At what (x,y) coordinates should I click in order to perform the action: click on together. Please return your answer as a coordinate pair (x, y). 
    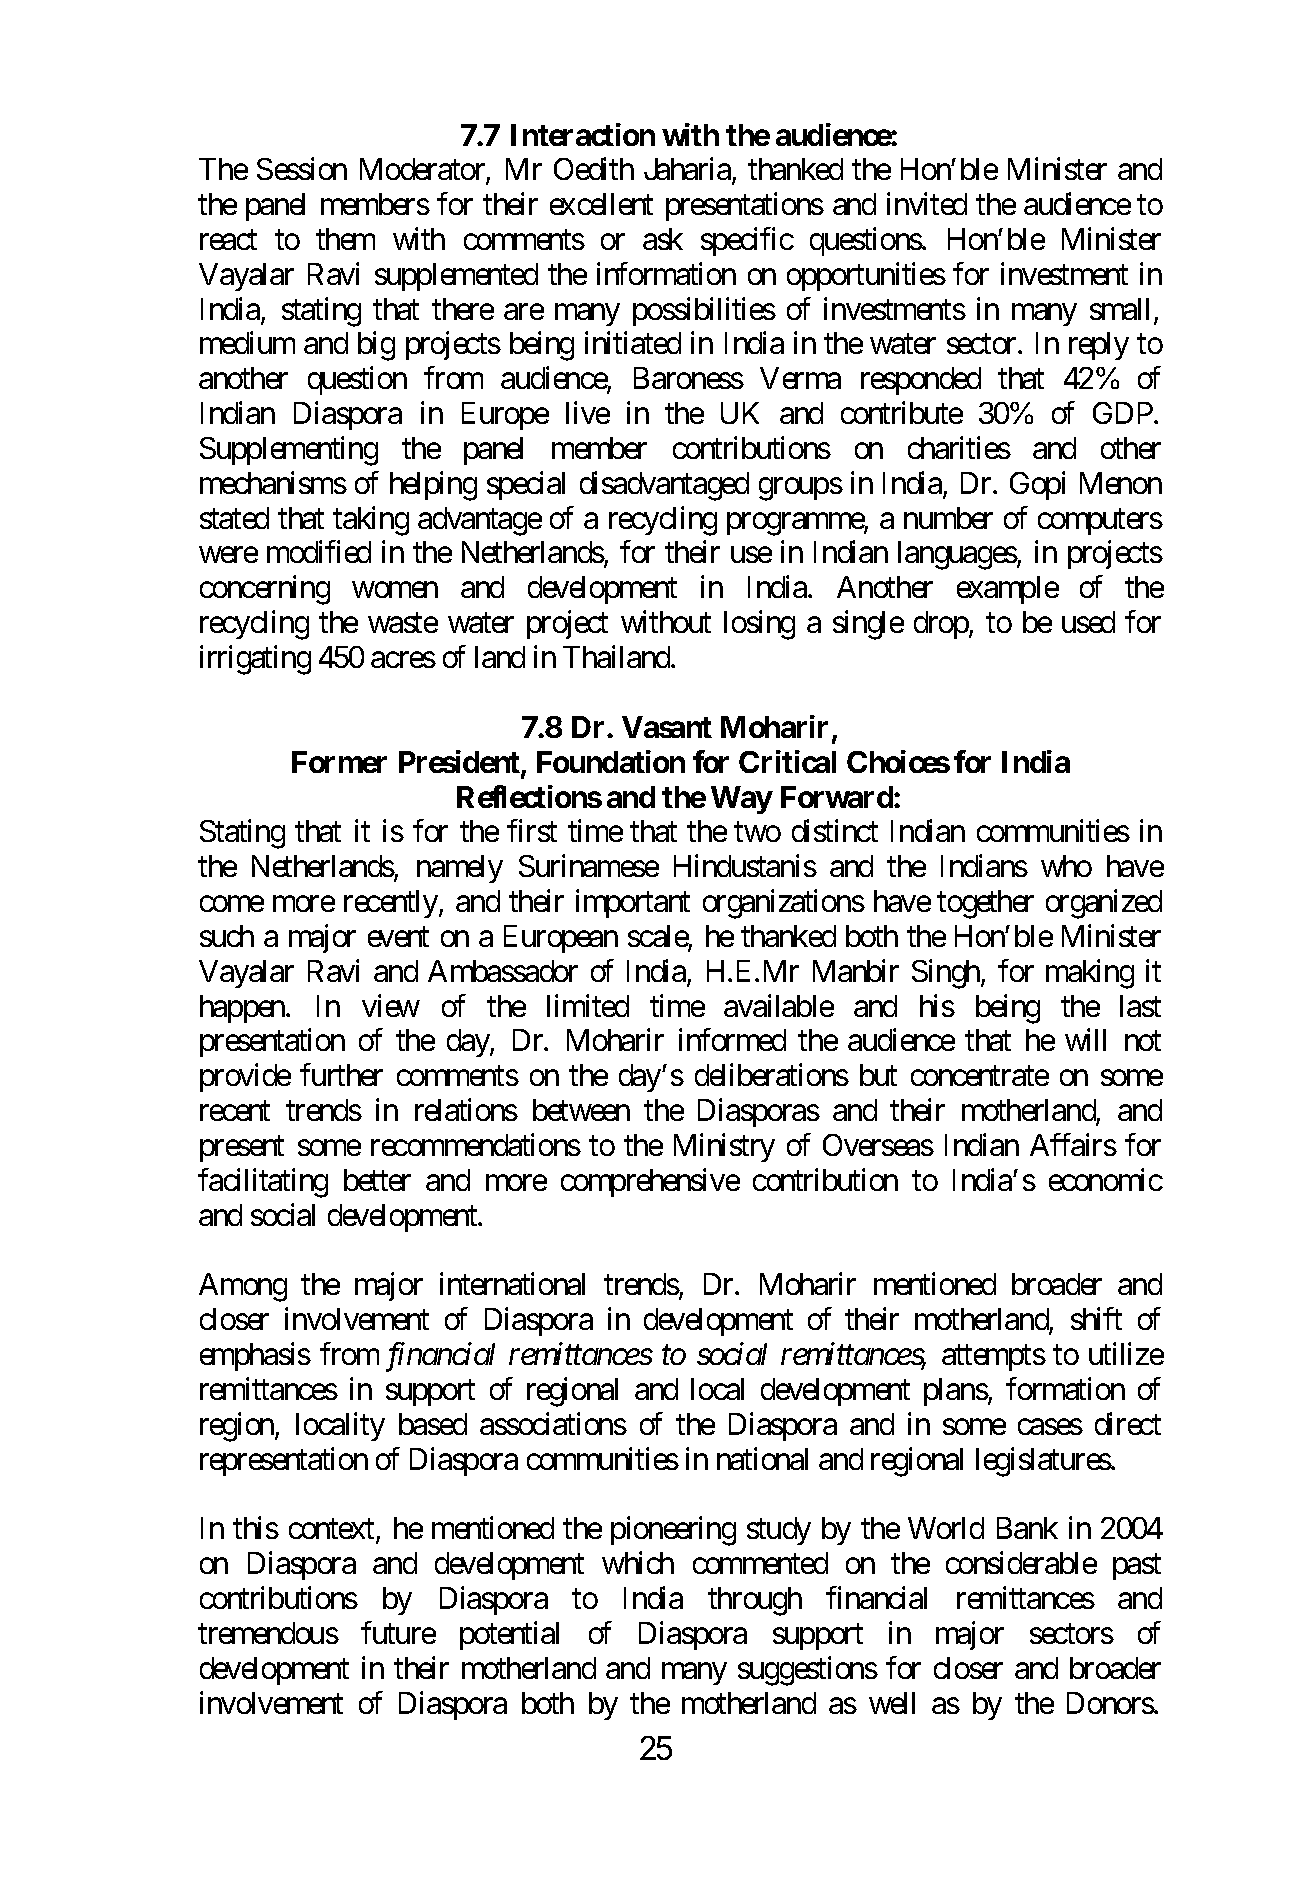
    Looking at the image, I should click on (985, 904).
